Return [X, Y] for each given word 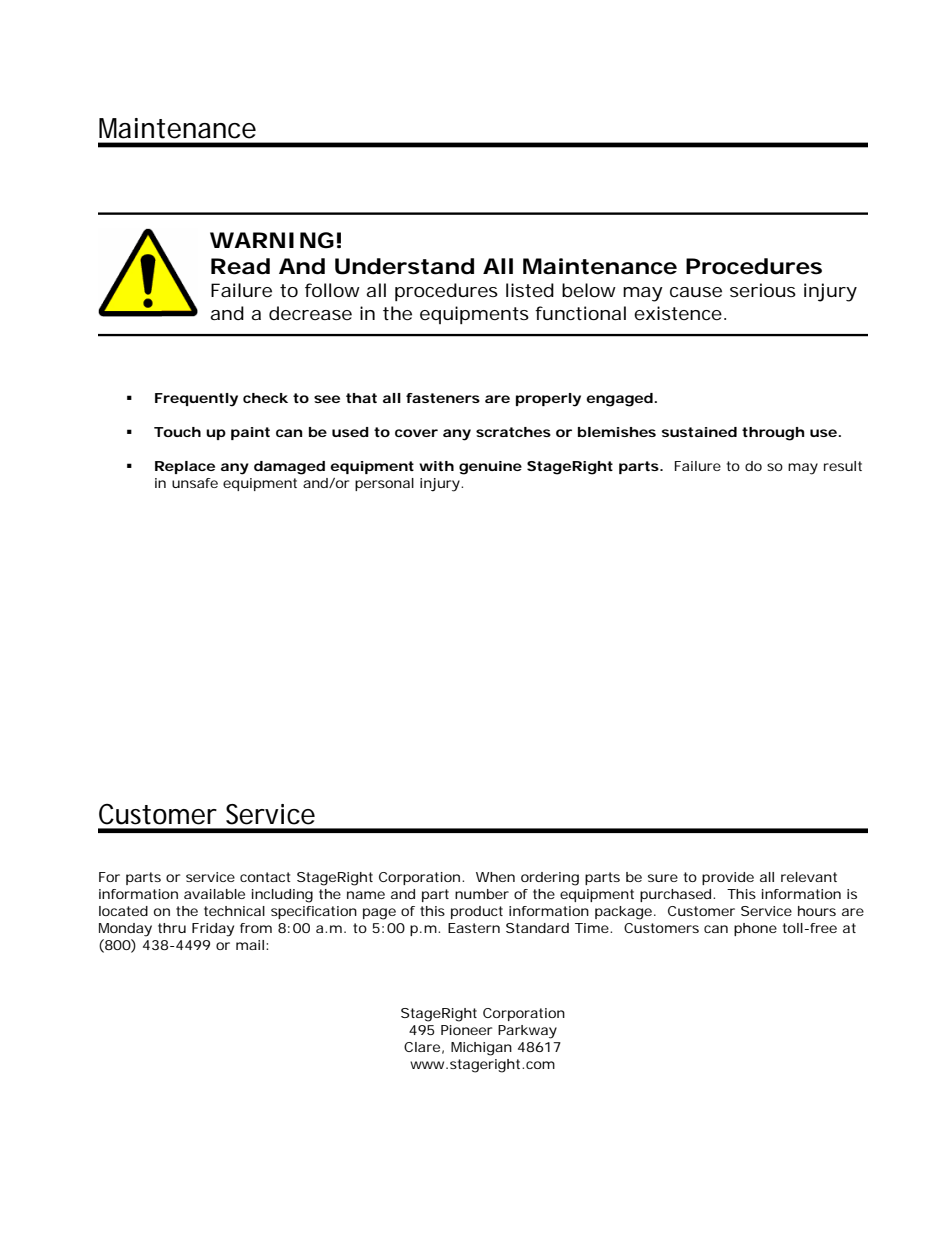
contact [265, 877]
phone [755, 929]
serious [763, 290]
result [843, 466]
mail [250, 945]
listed [530, 290]
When [495, 877]
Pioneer [467, 1030]
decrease [310, 313]
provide [728, 878]
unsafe [195, 483]
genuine [490, 468]
